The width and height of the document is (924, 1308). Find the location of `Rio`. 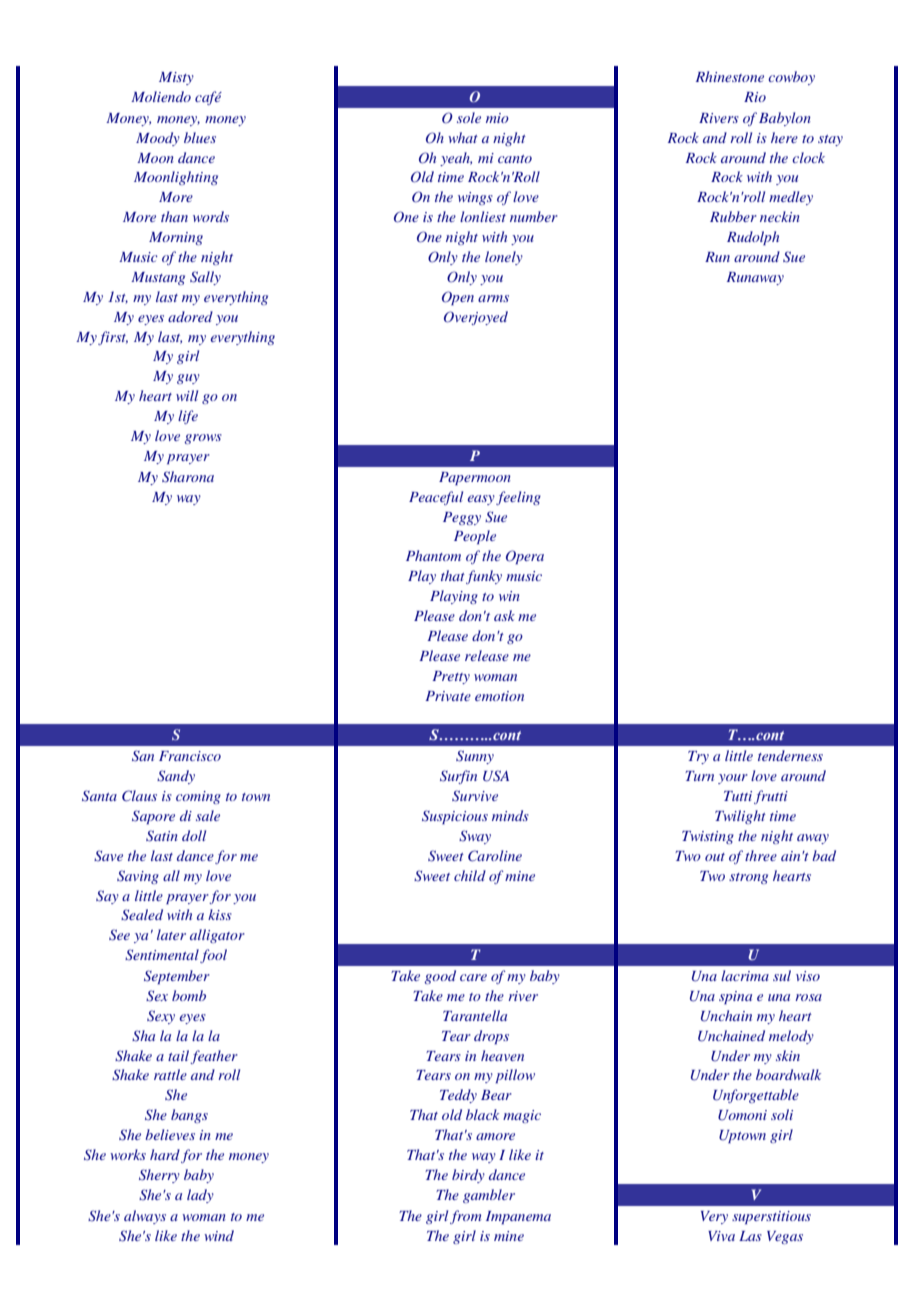

Rio is located at coordinates (755, 97).
